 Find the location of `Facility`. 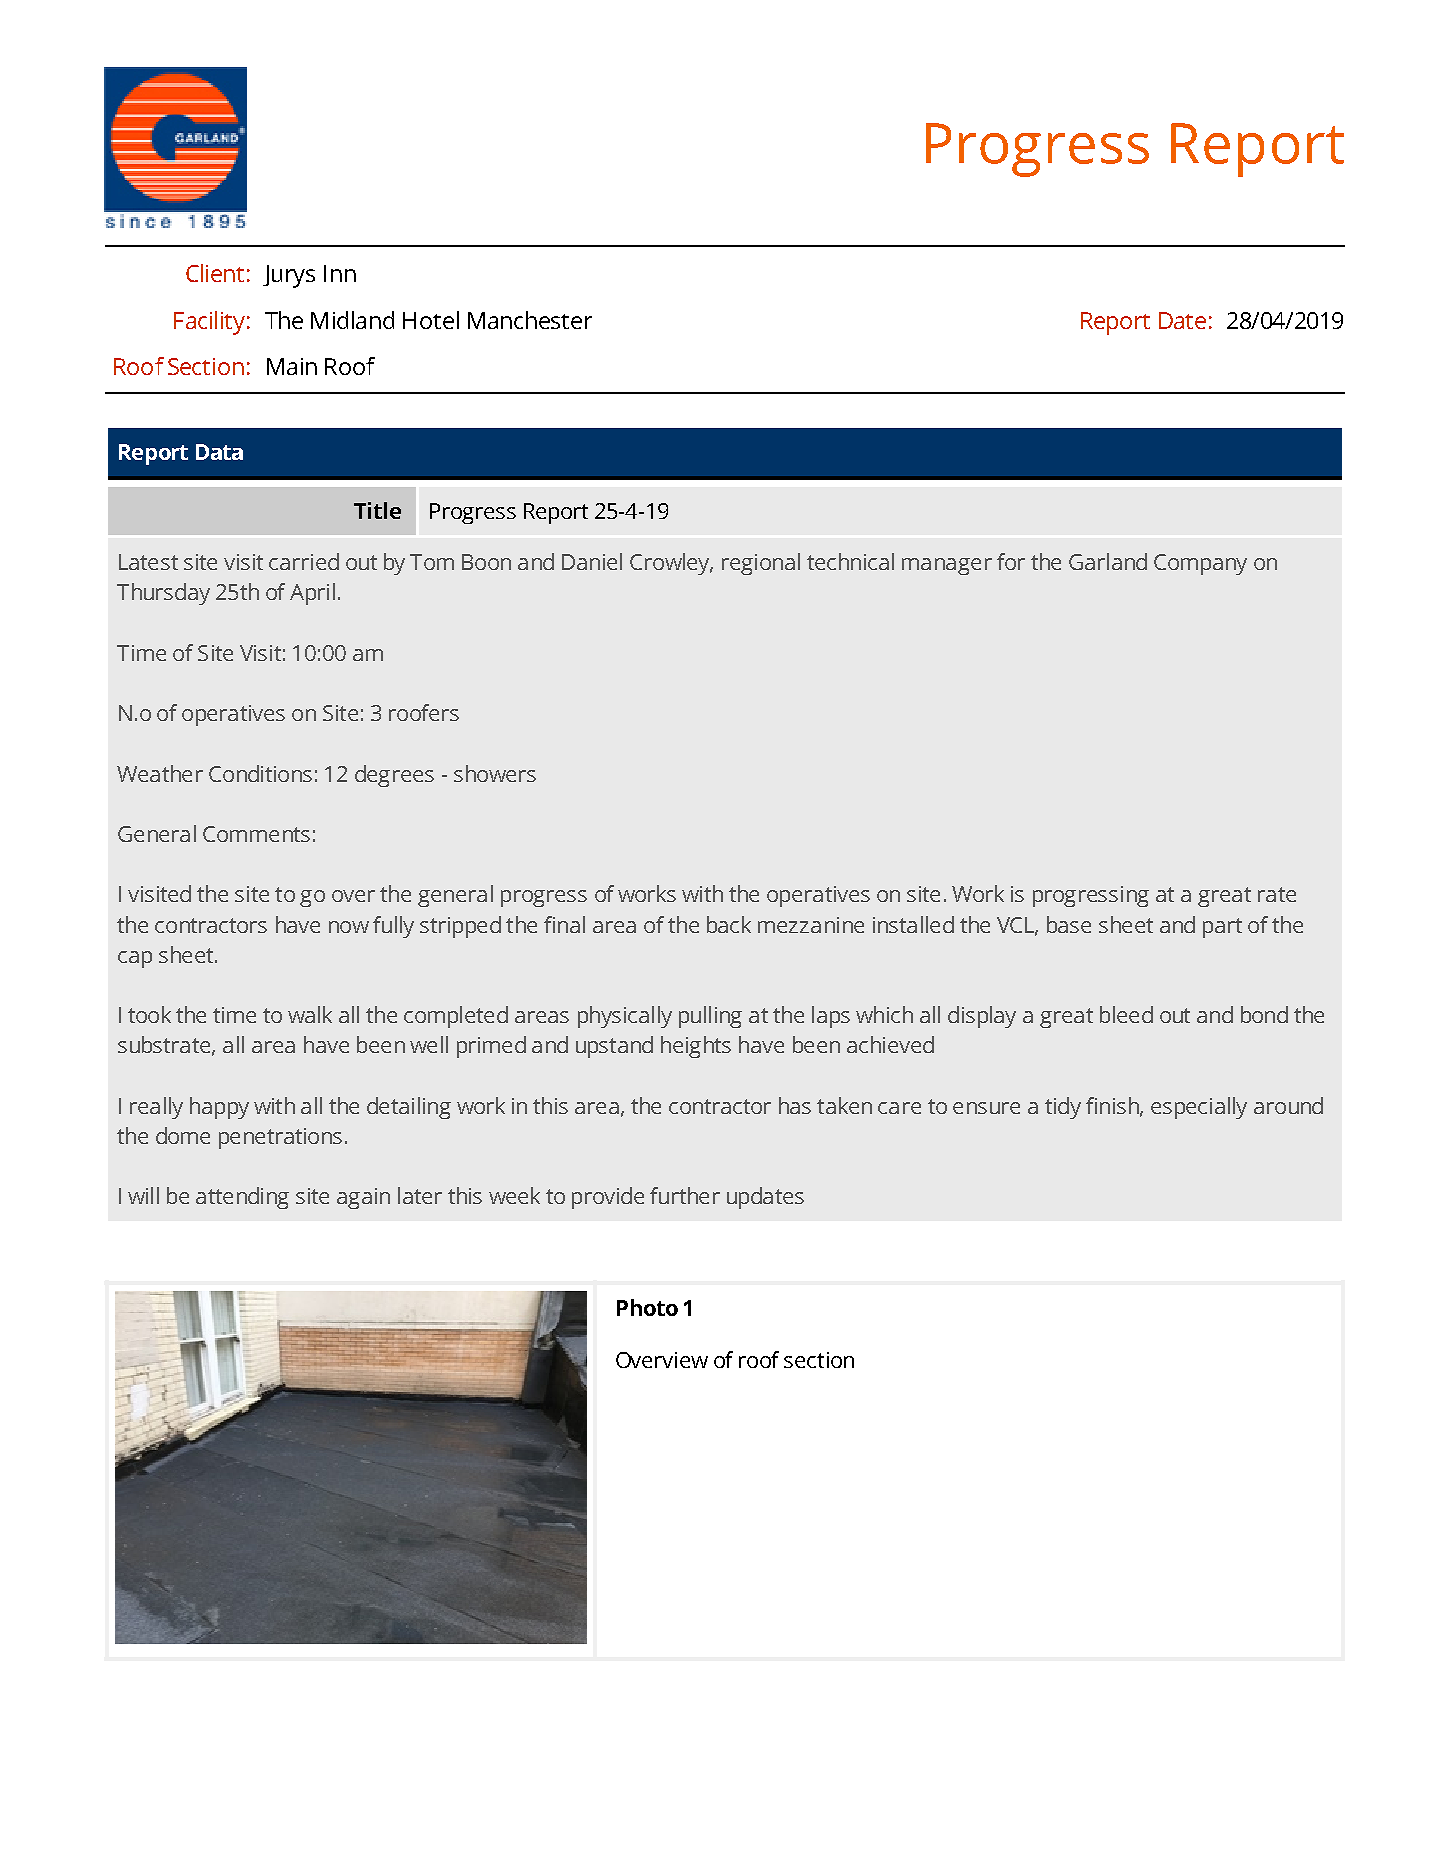

Facility is located at coordinates (209, 323).
